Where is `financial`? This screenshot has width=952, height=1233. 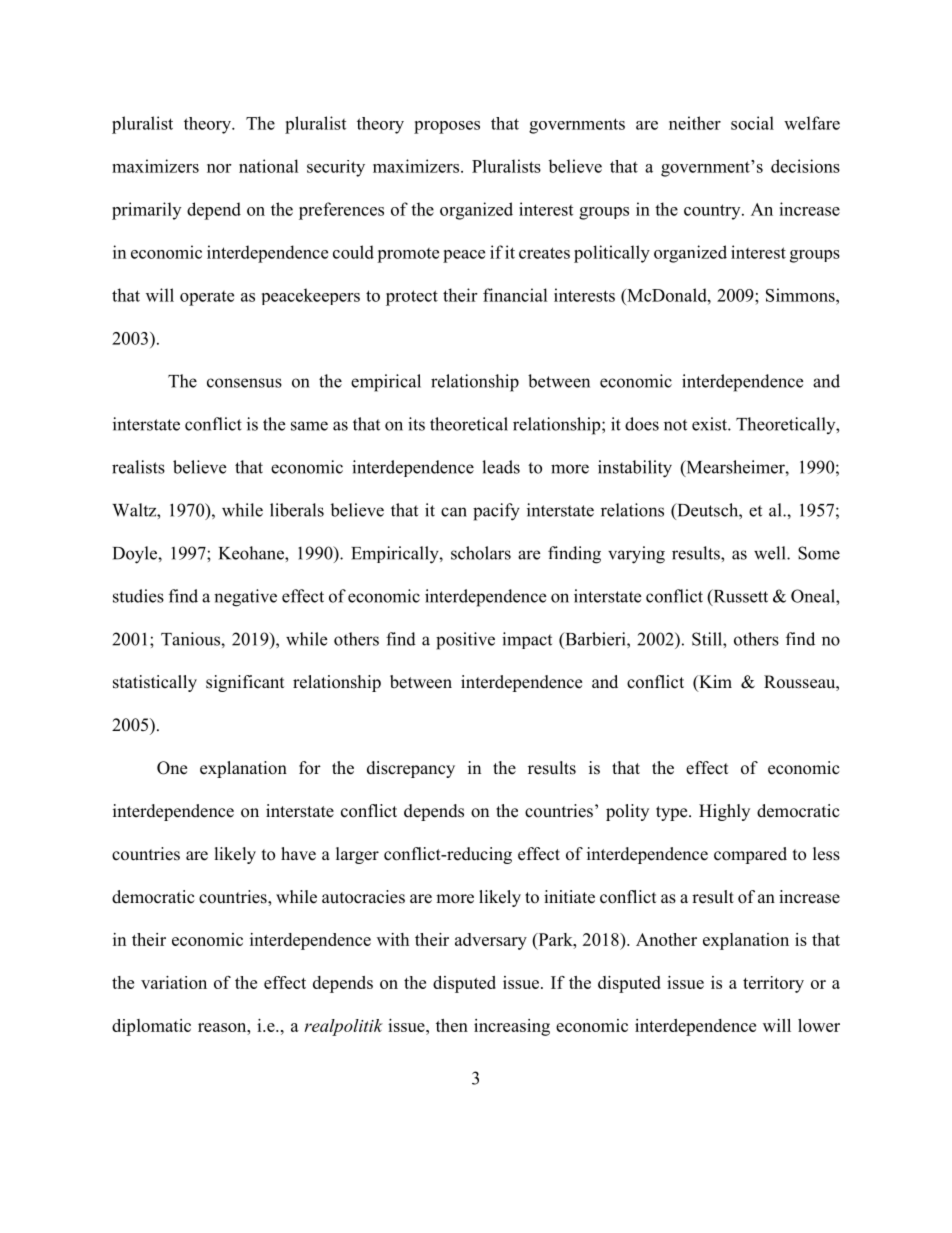 financial is located at coordinates (515, 295).
